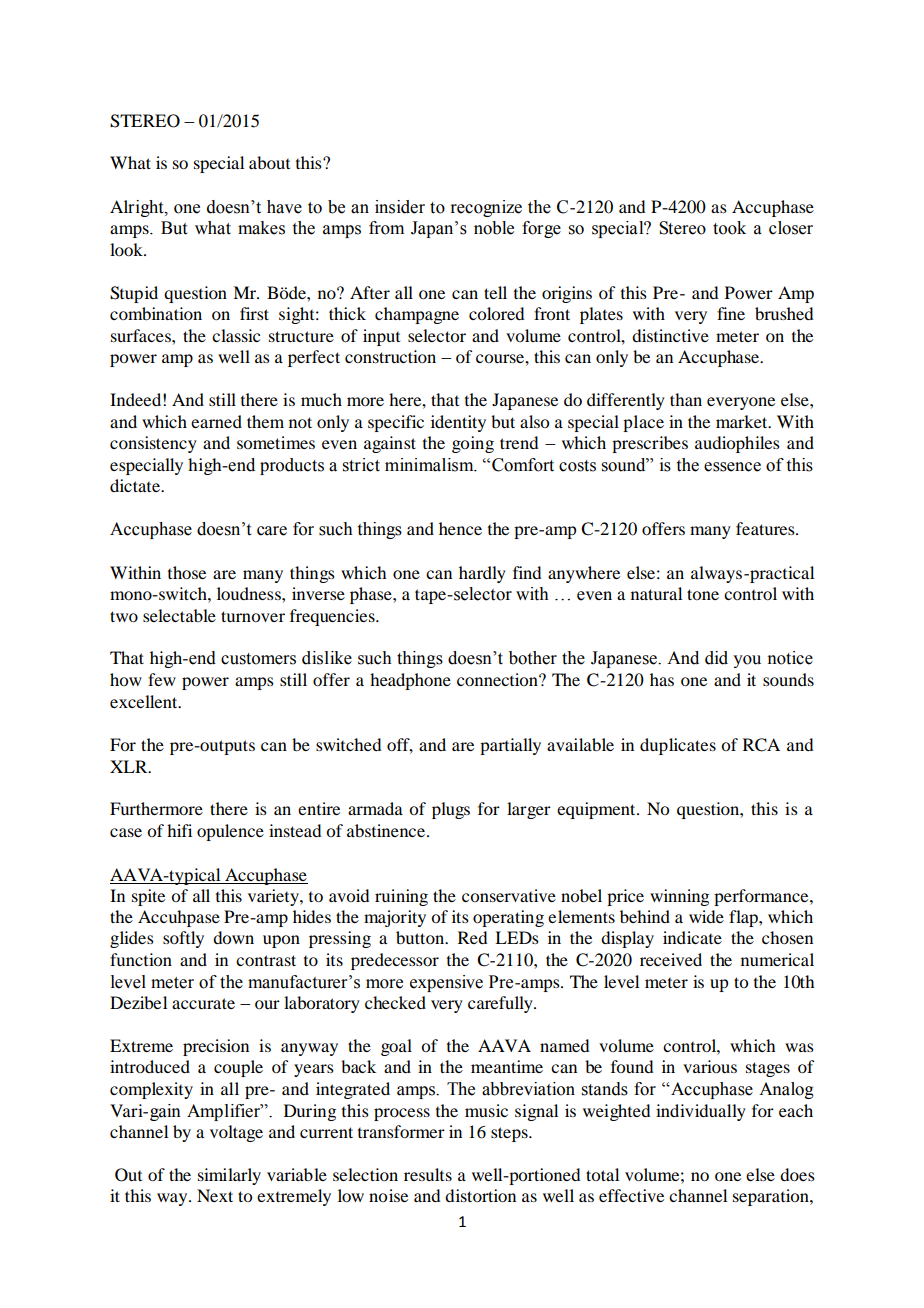 This screenshot has height=1308, width=924. Describe the element at coordinates (486, 208) in the screenshot. I see `recognize` at that location.
